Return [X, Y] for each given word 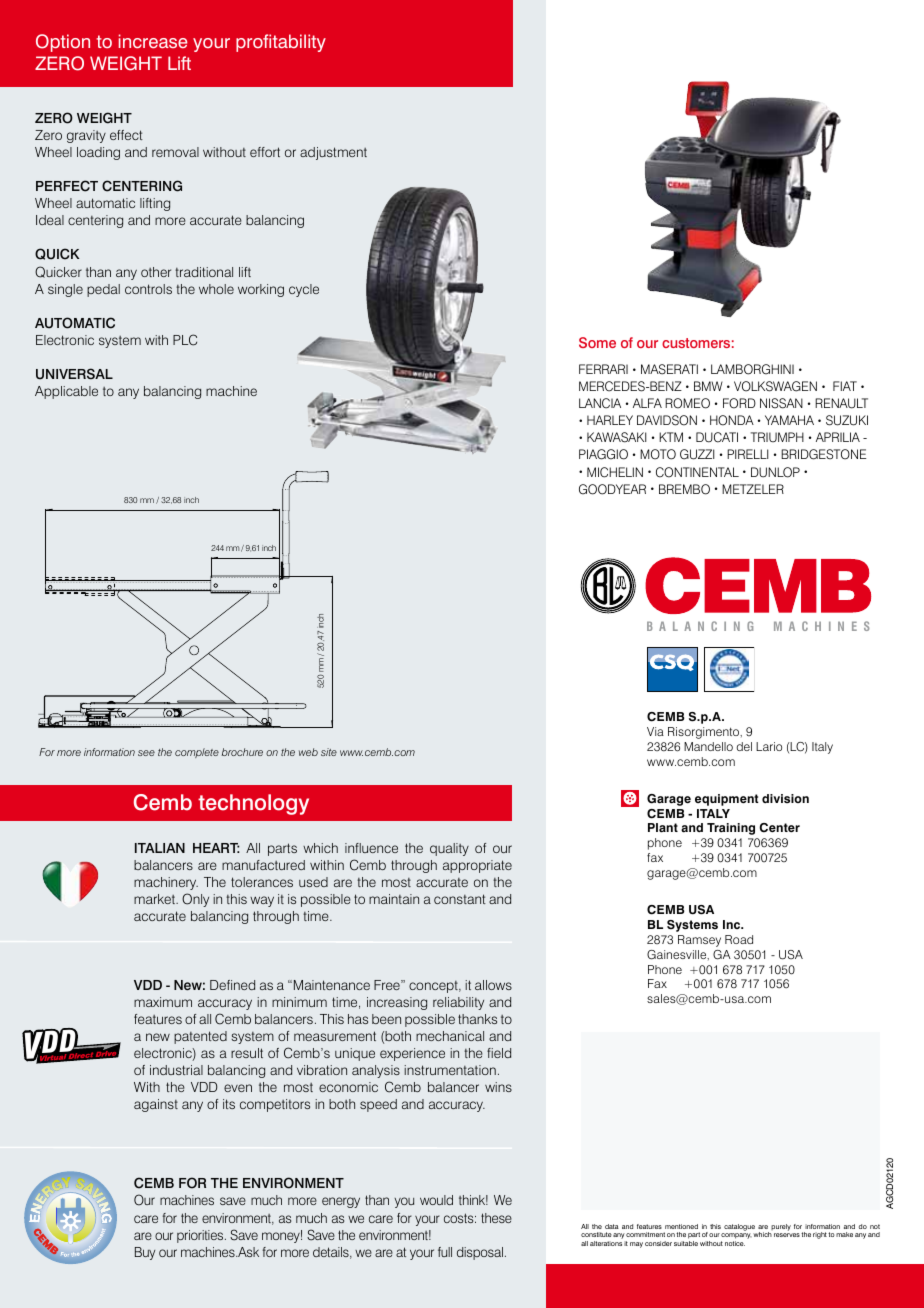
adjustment [333, 153]
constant [460, 899]
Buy [145, 1253]
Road [739, 939]
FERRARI [603, 369]
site [329, 752]
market [155, 899]
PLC [185, 340]
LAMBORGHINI [752, 369]
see [146, 753]
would [436, 1200]
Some [597, 342]
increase [153, 41]
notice [735, 1243]
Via [655, 731]
